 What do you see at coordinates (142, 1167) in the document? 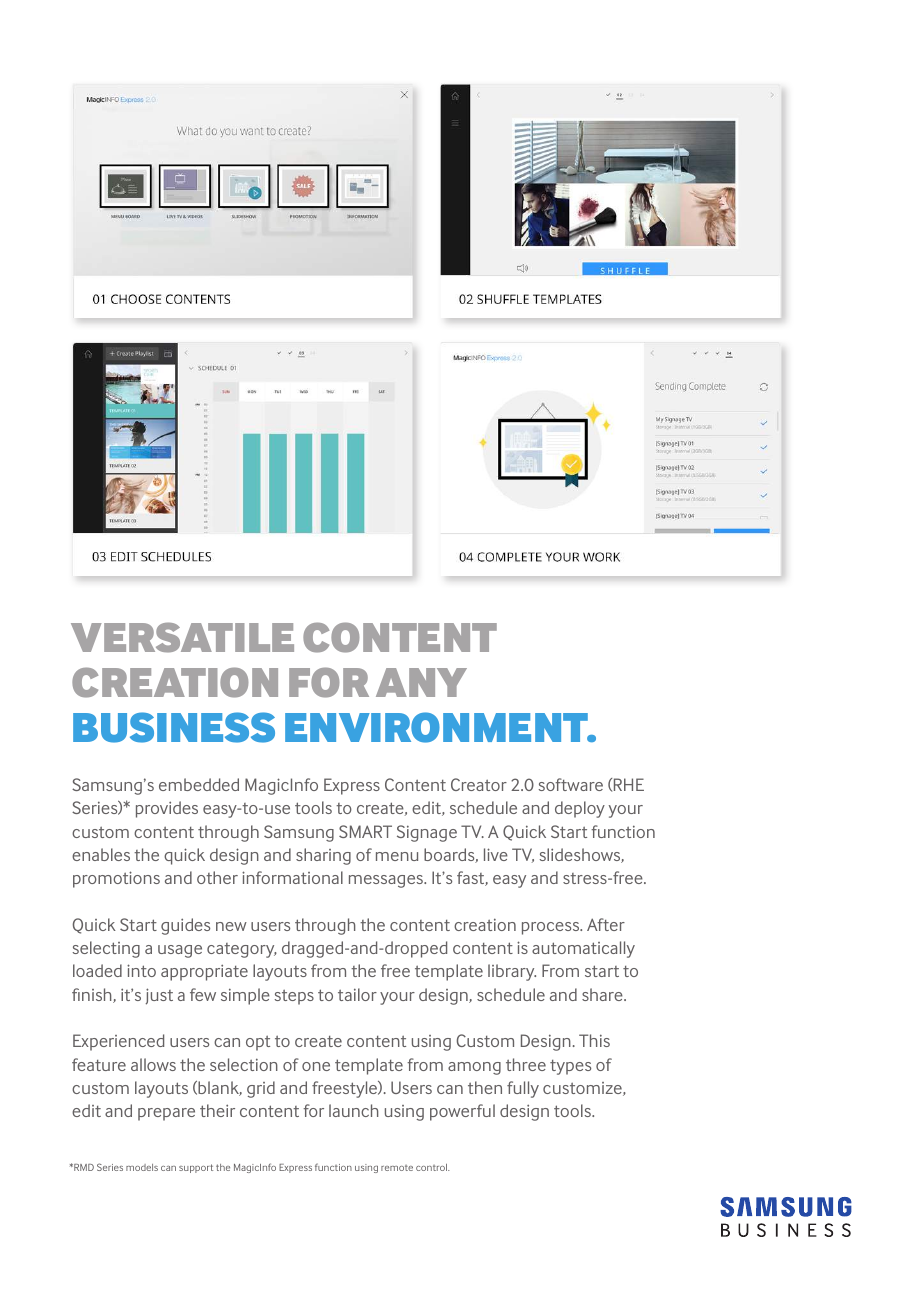
I see `models` at bounding box center [142, 1167].
